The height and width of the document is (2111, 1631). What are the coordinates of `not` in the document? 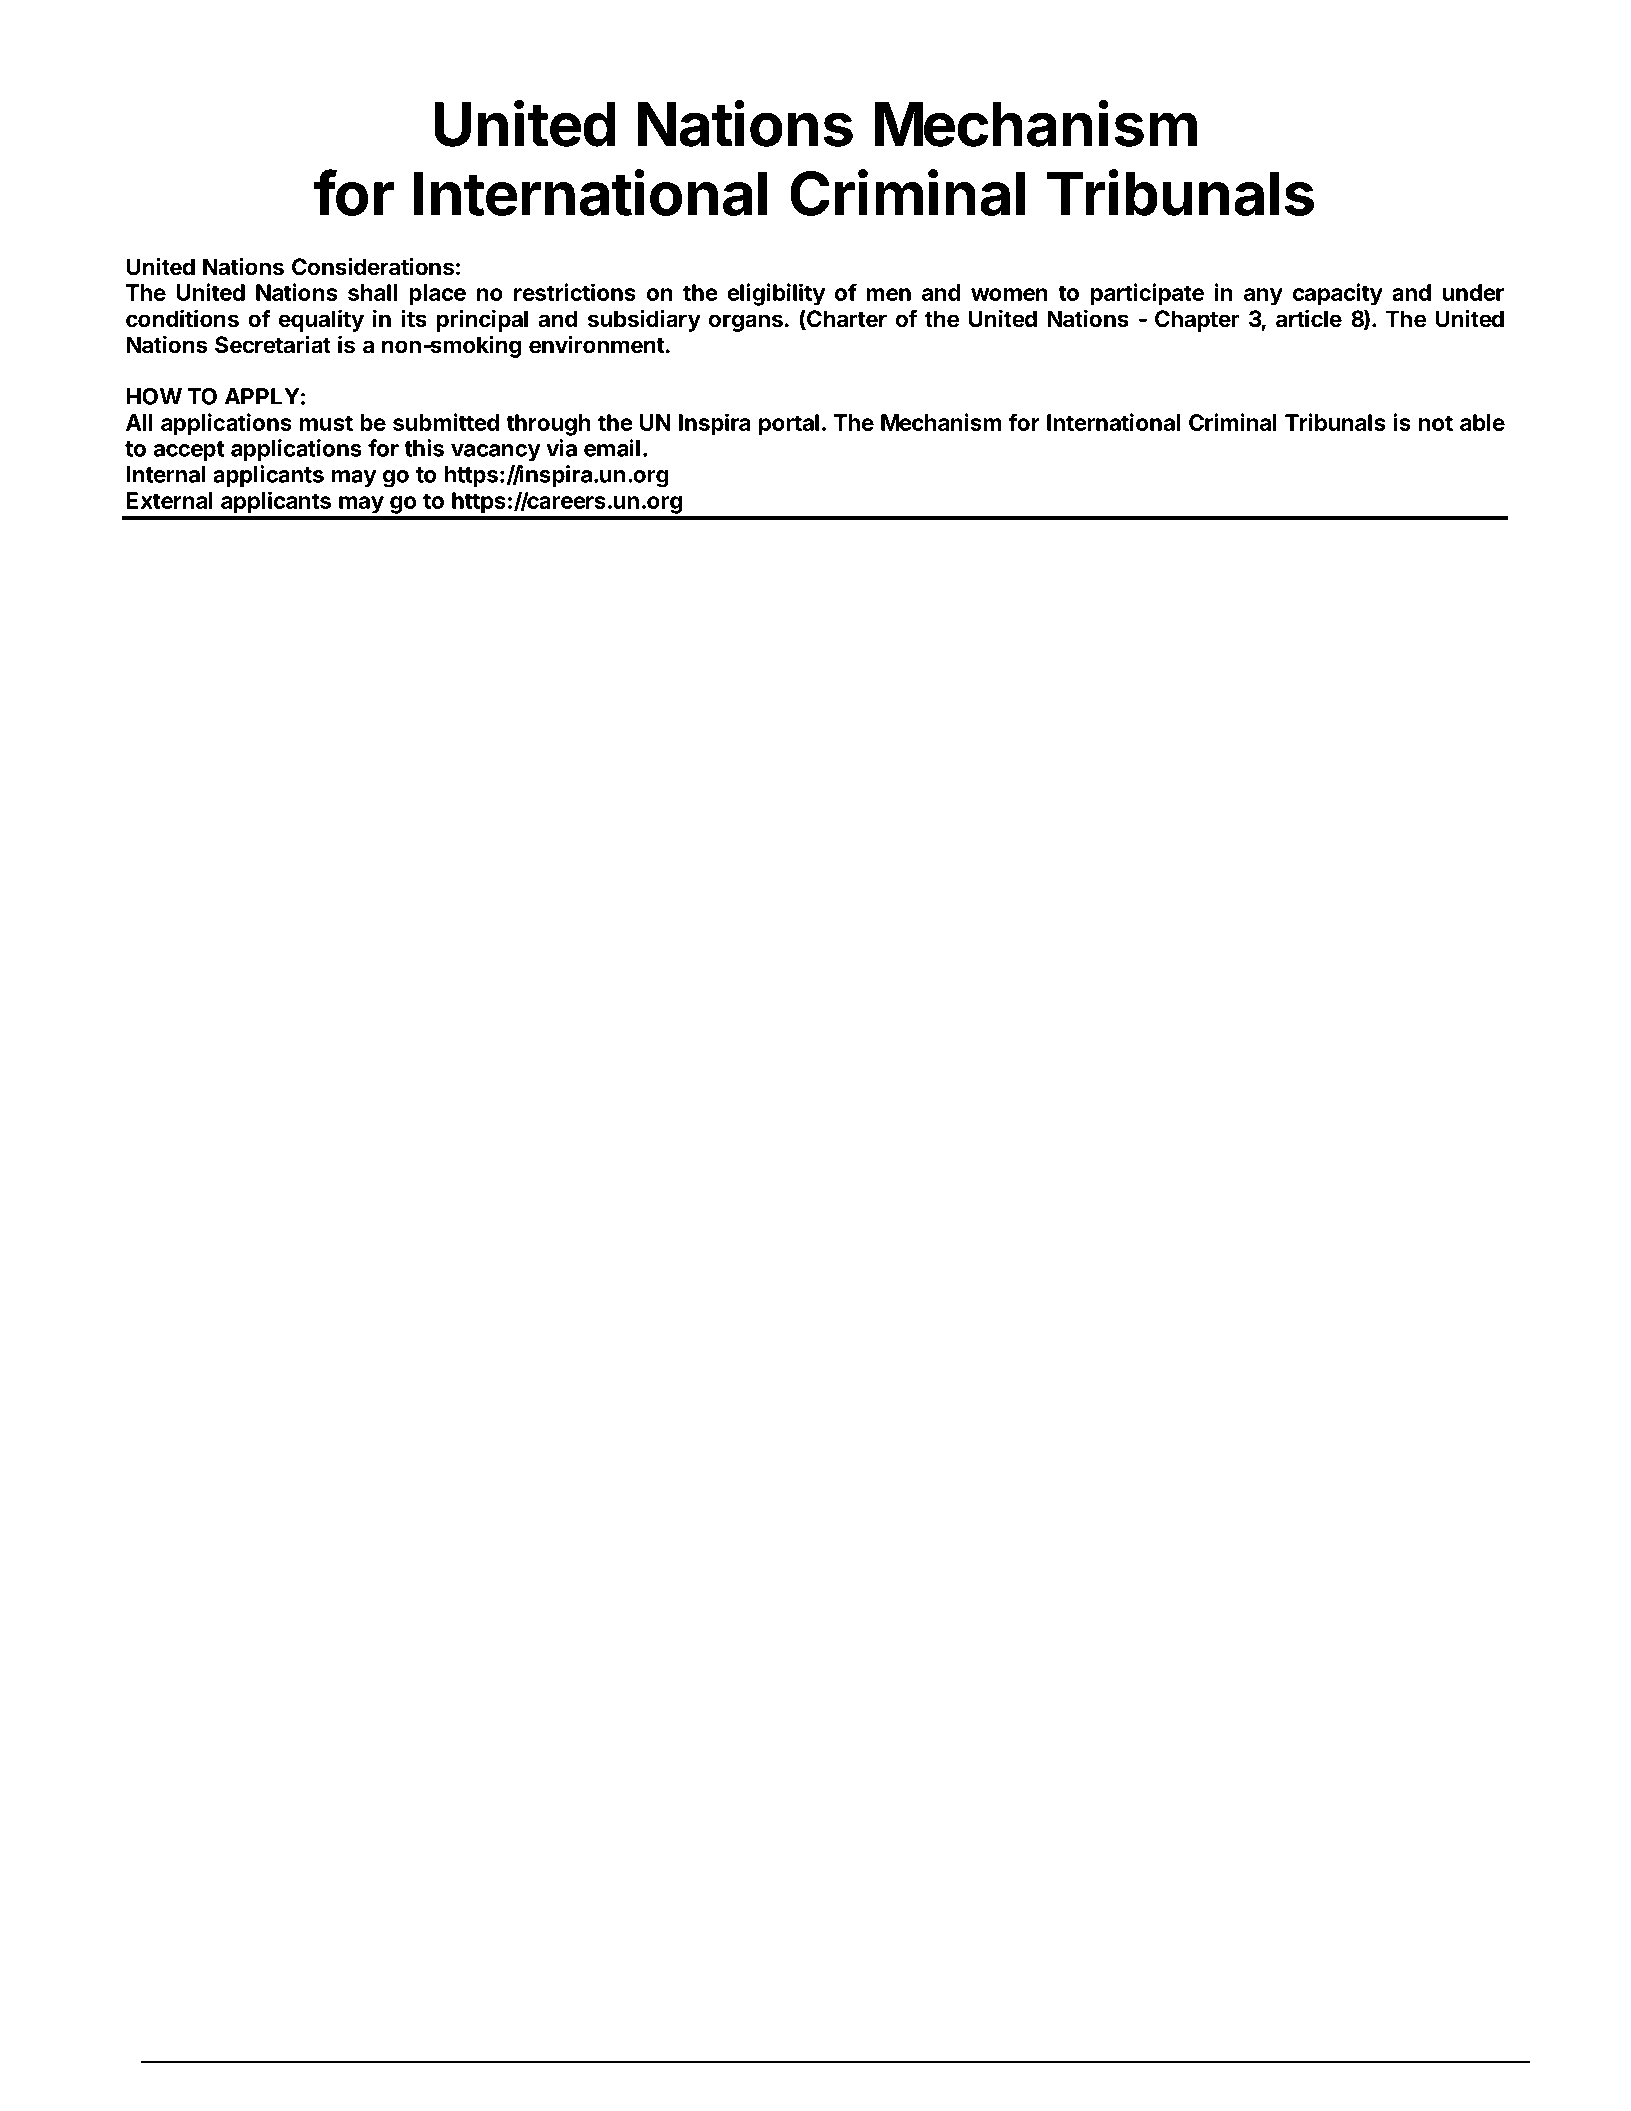 It's located at (1436, 423).
